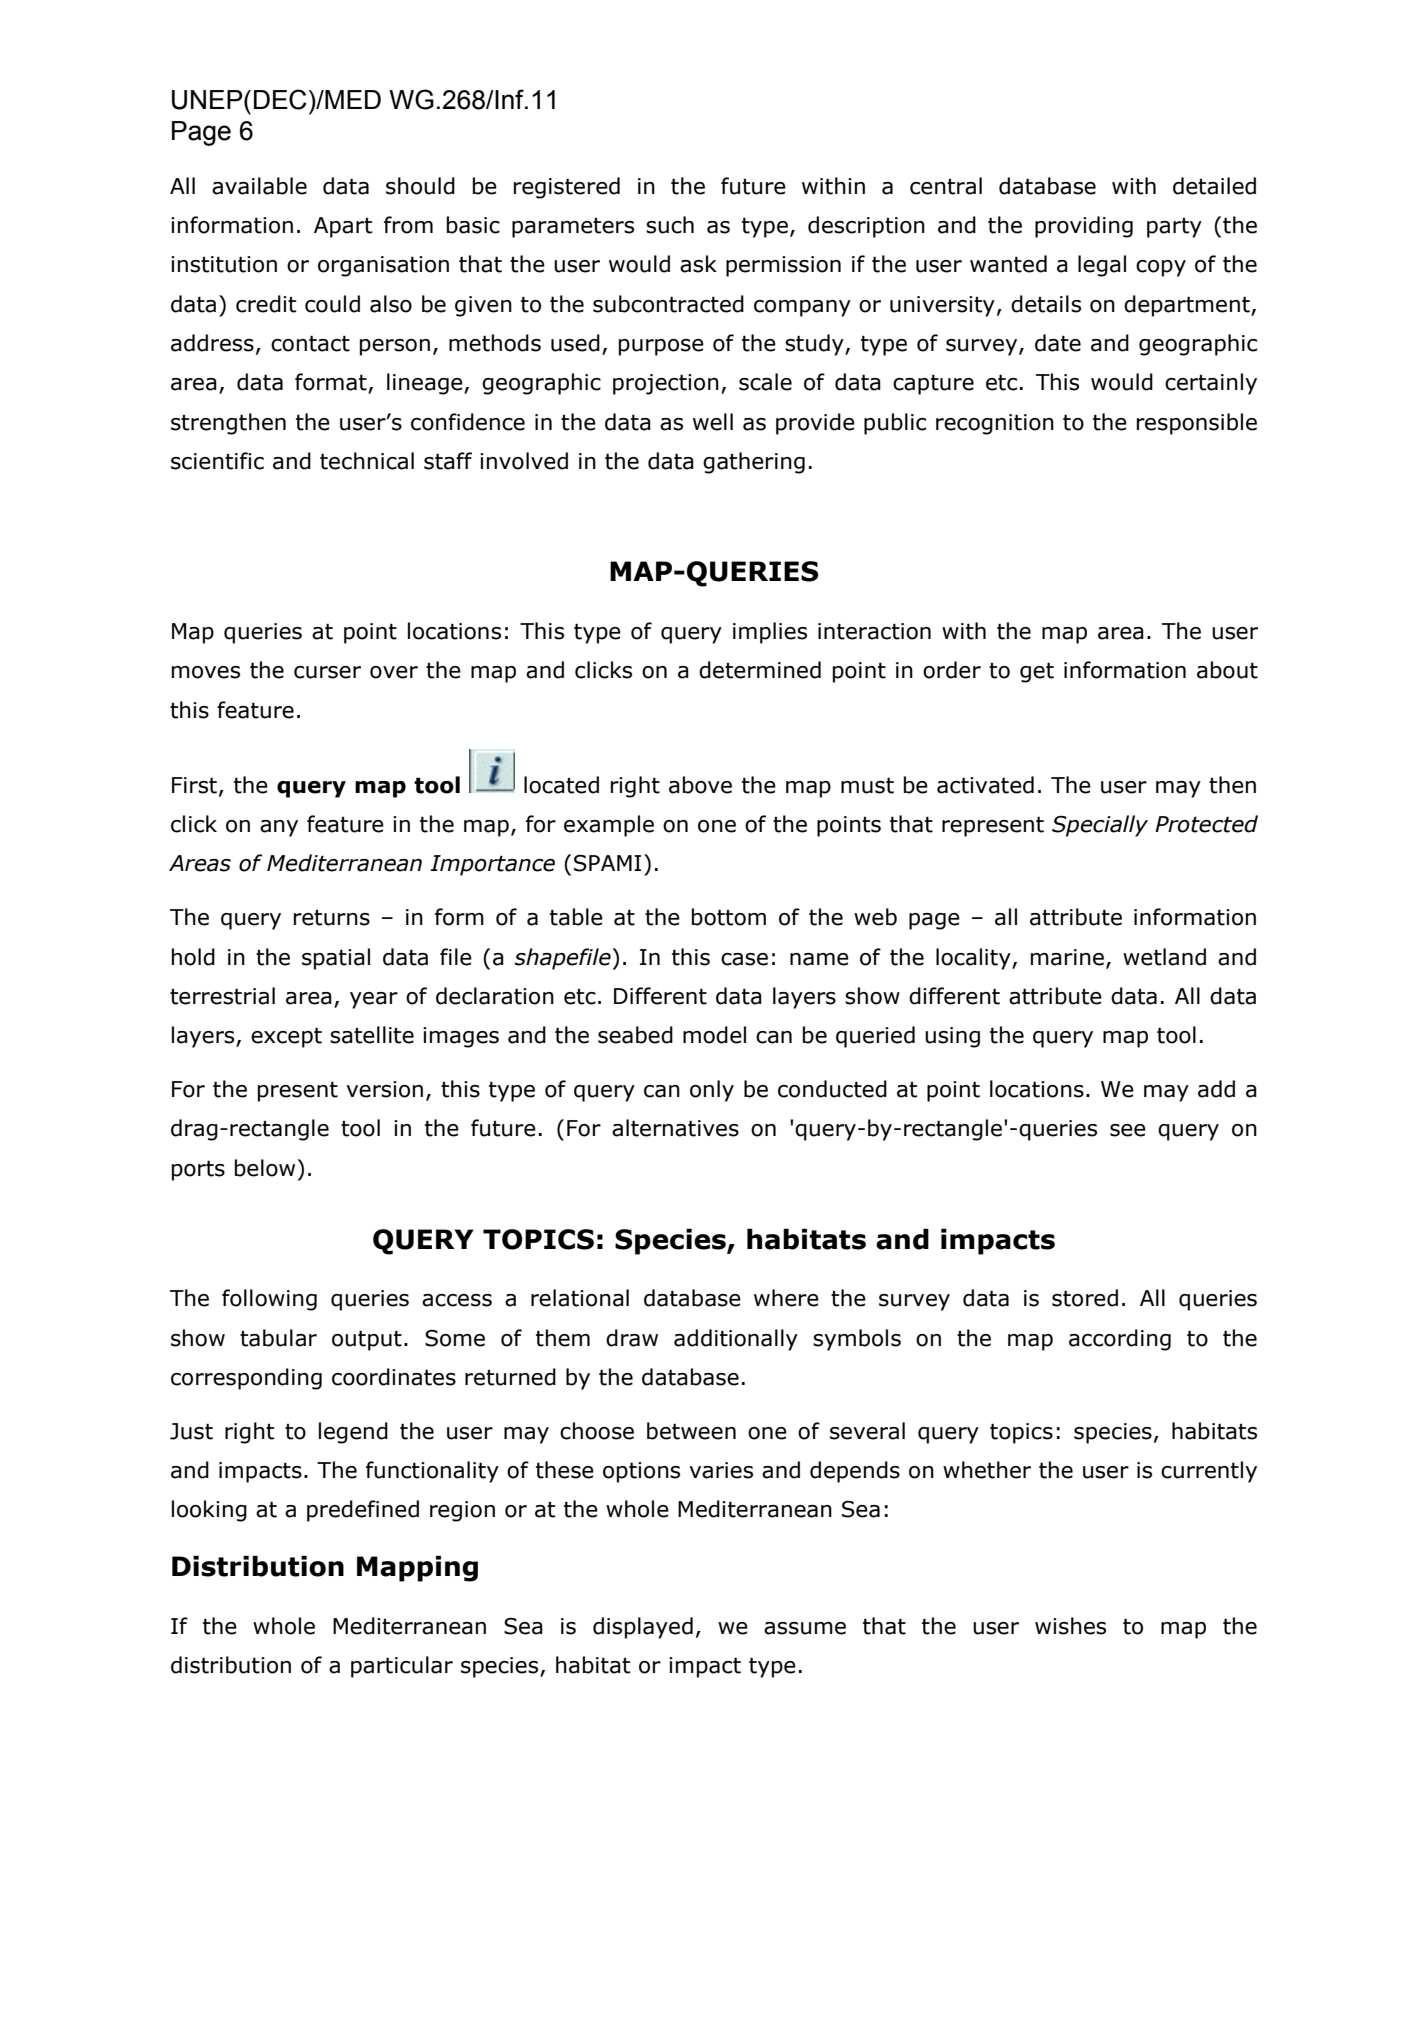  Describe the element at coordinates (1037, 672) in the screenshot. I see `get` at that location.
